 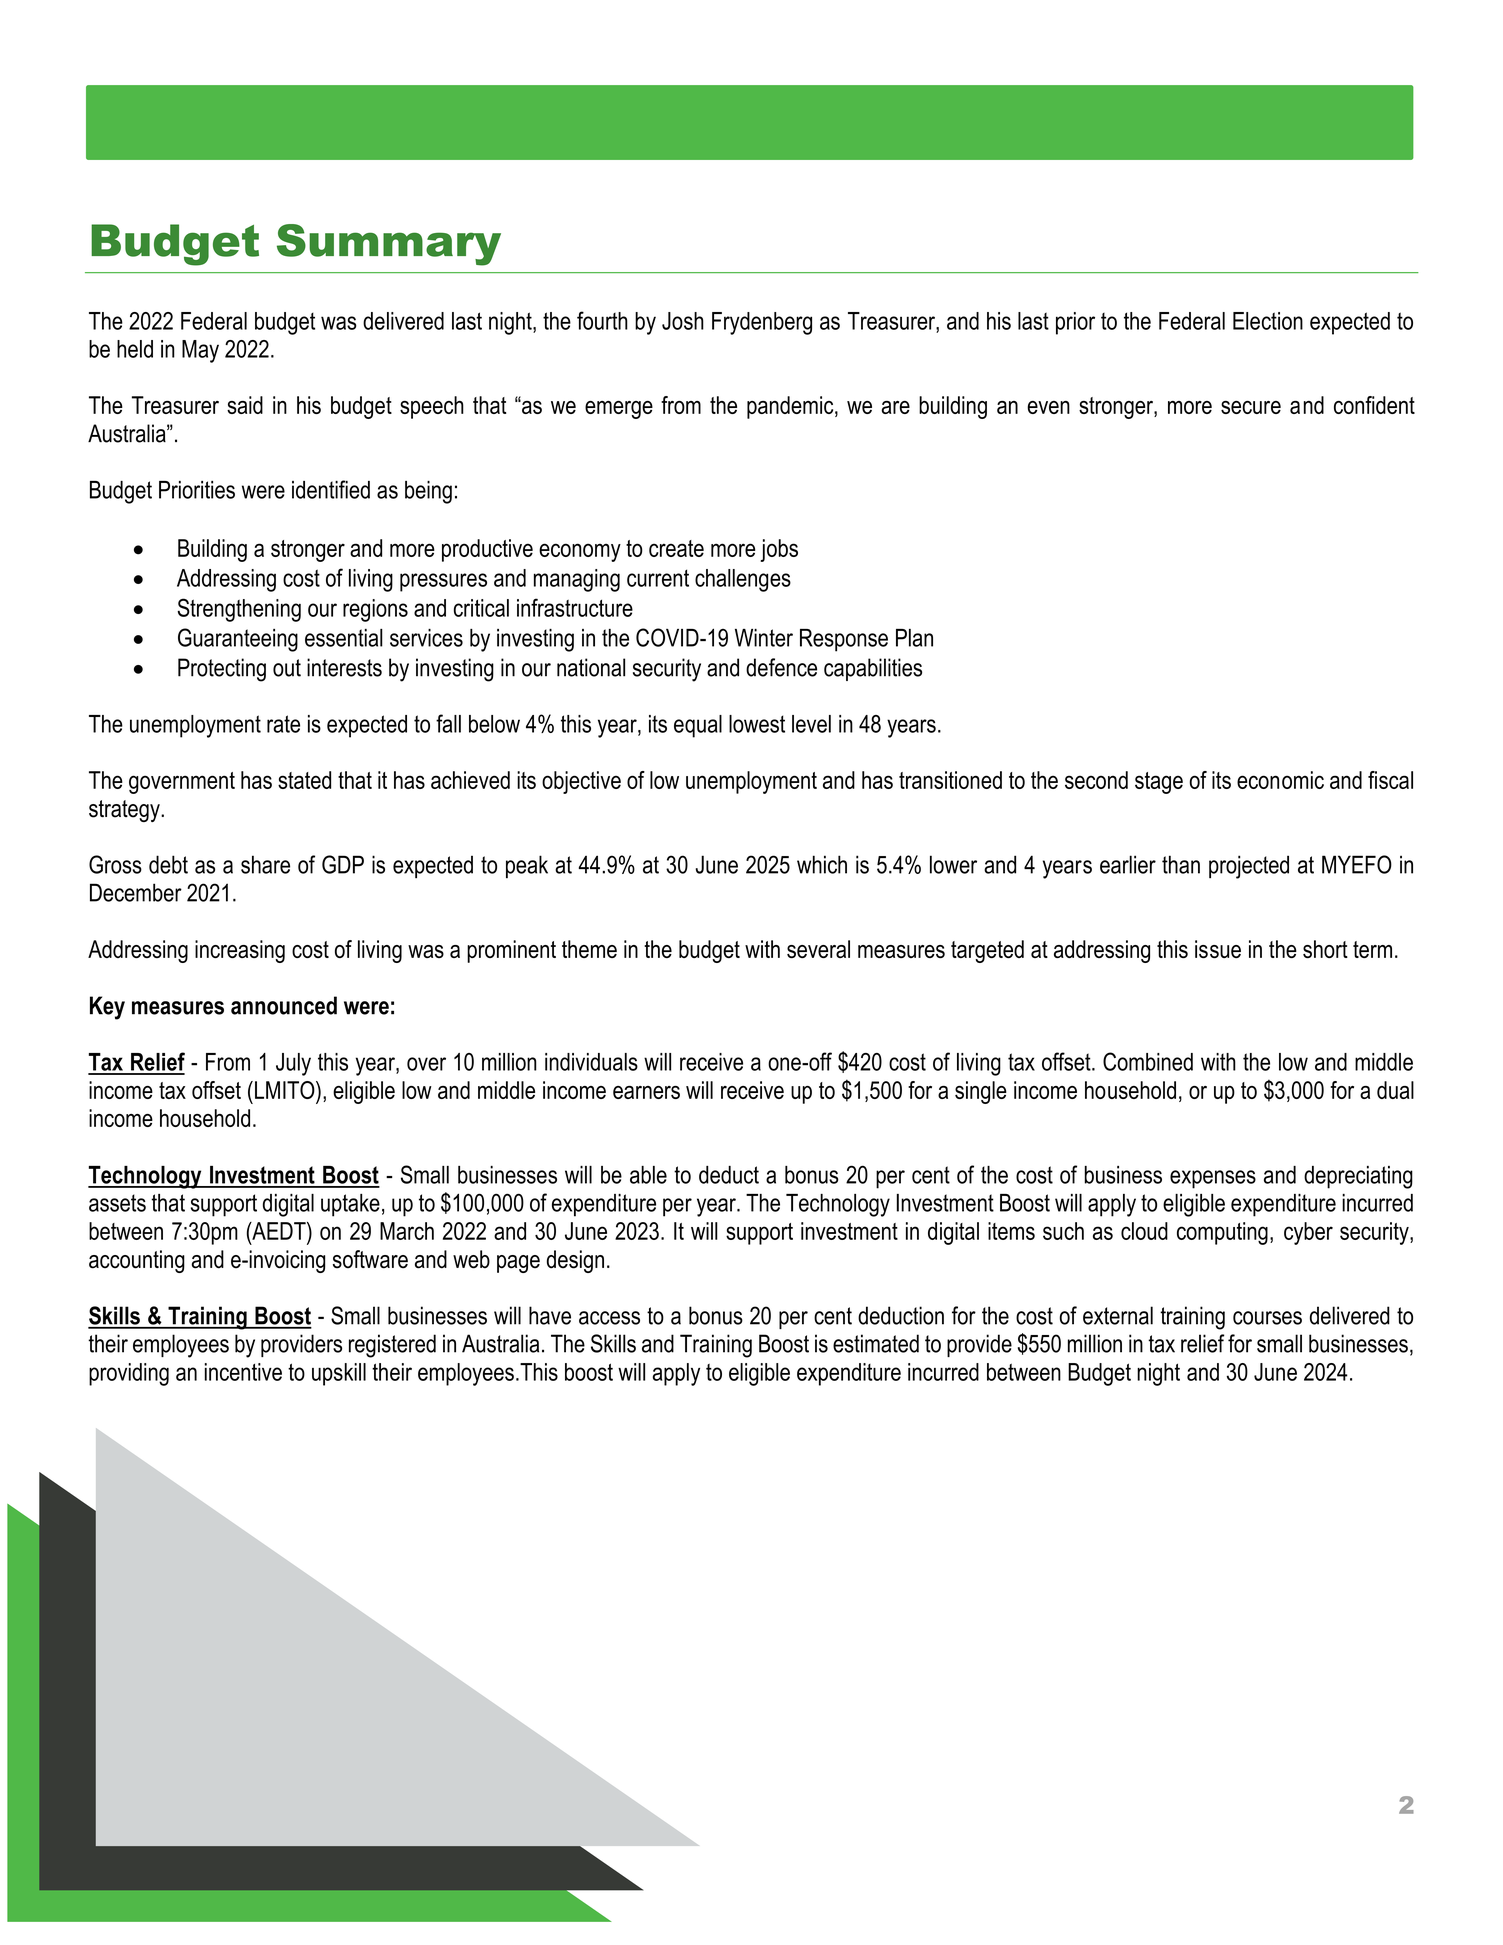 What do you see at coordinates (389, 245) in the screenshot?
I see `Summary` at bounding box center [389, 245].
